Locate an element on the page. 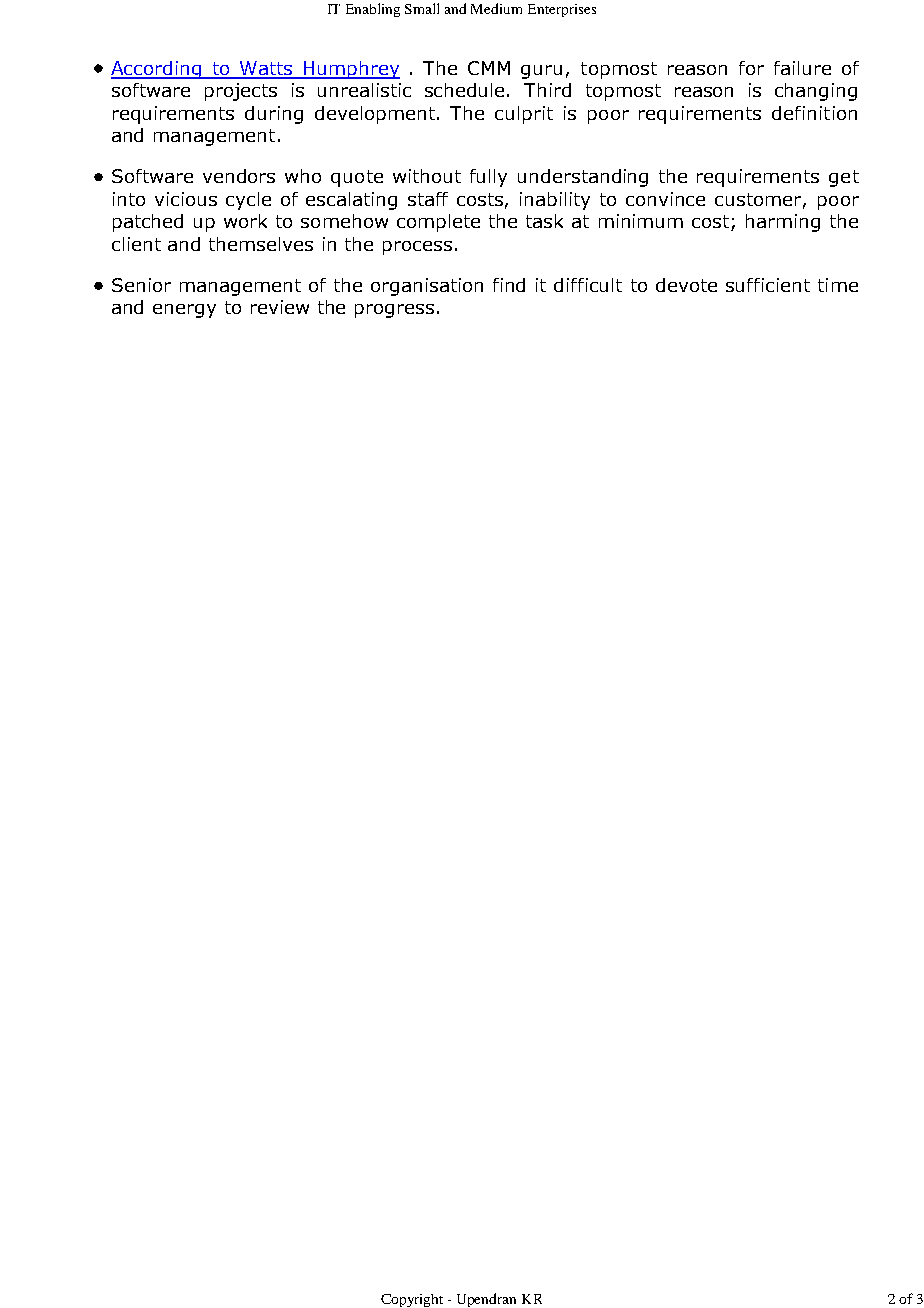 This document has height=1308, width=924. energy is located at coordinates (184, 311).
